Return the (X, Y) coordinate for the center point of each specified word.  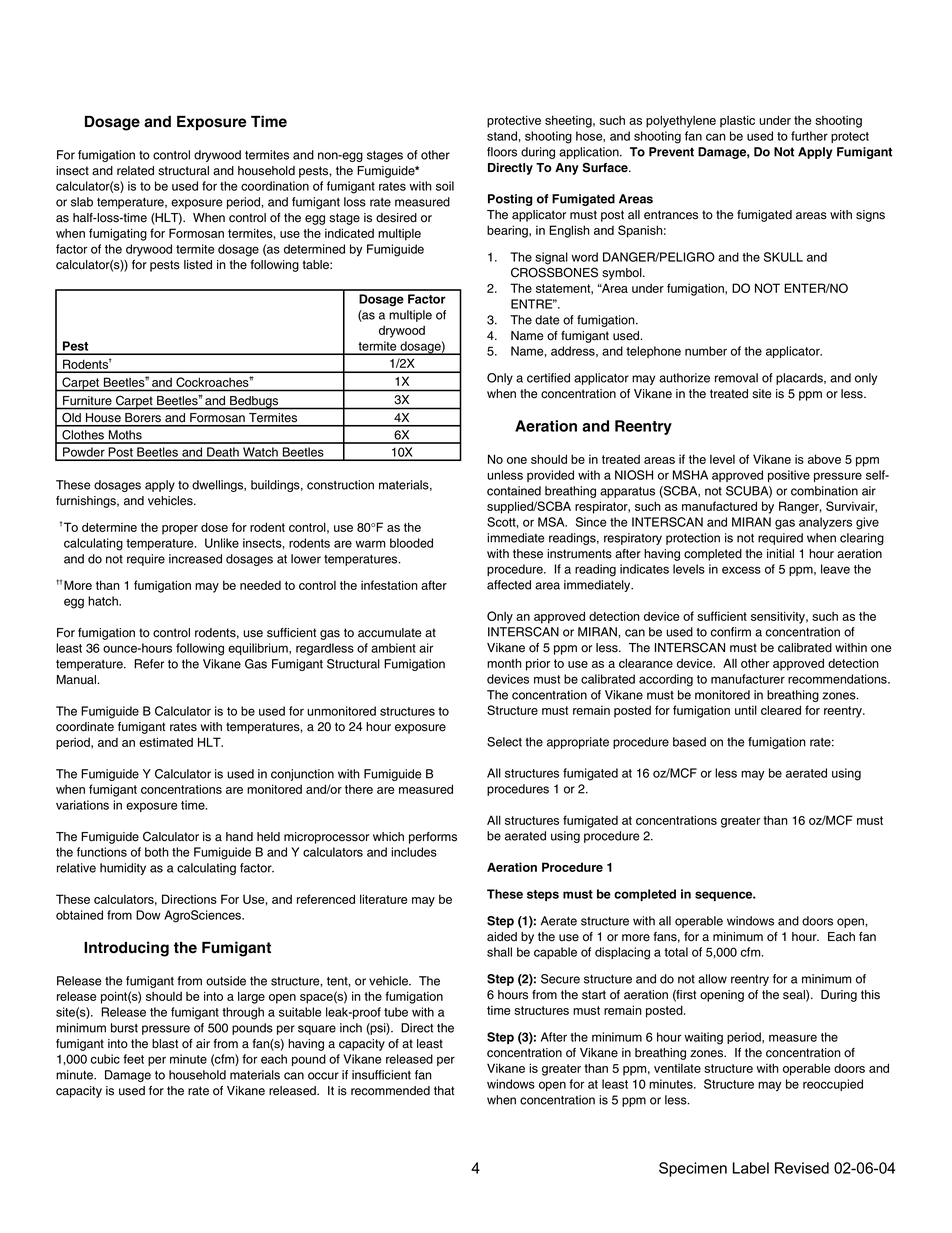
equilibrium (259, 649)
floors (502, 152)
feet (133, 1059)
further (809, 136)
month (504, 663)
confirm (731, 632)
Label (751, 1168)
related (135, 171)
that (444, 1091)
